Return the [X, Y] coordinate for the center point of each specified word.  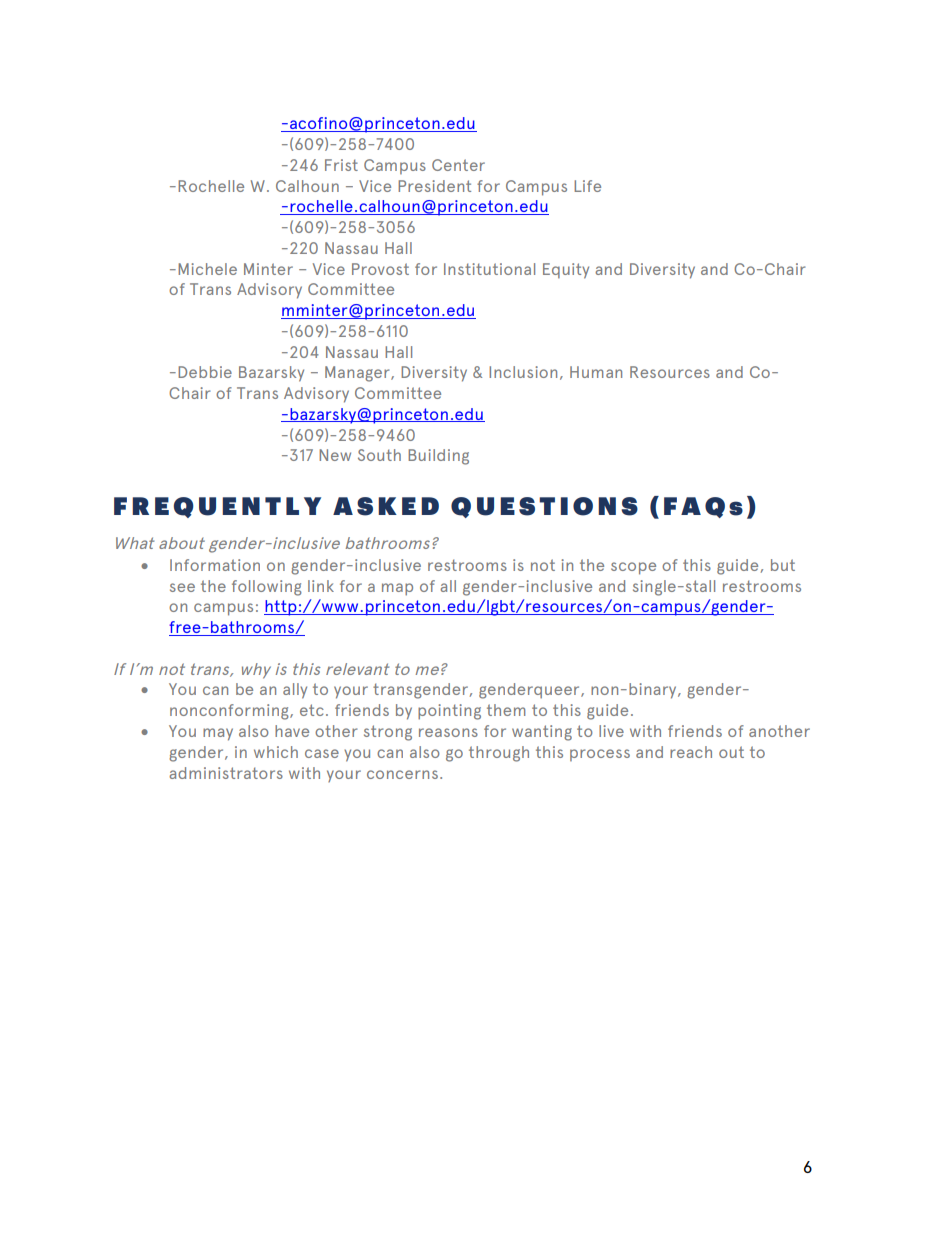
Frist [341, 165]
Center [458, 165]
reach [691, 752]
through [499, 754]
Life [587, 186]
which [276, 752]
